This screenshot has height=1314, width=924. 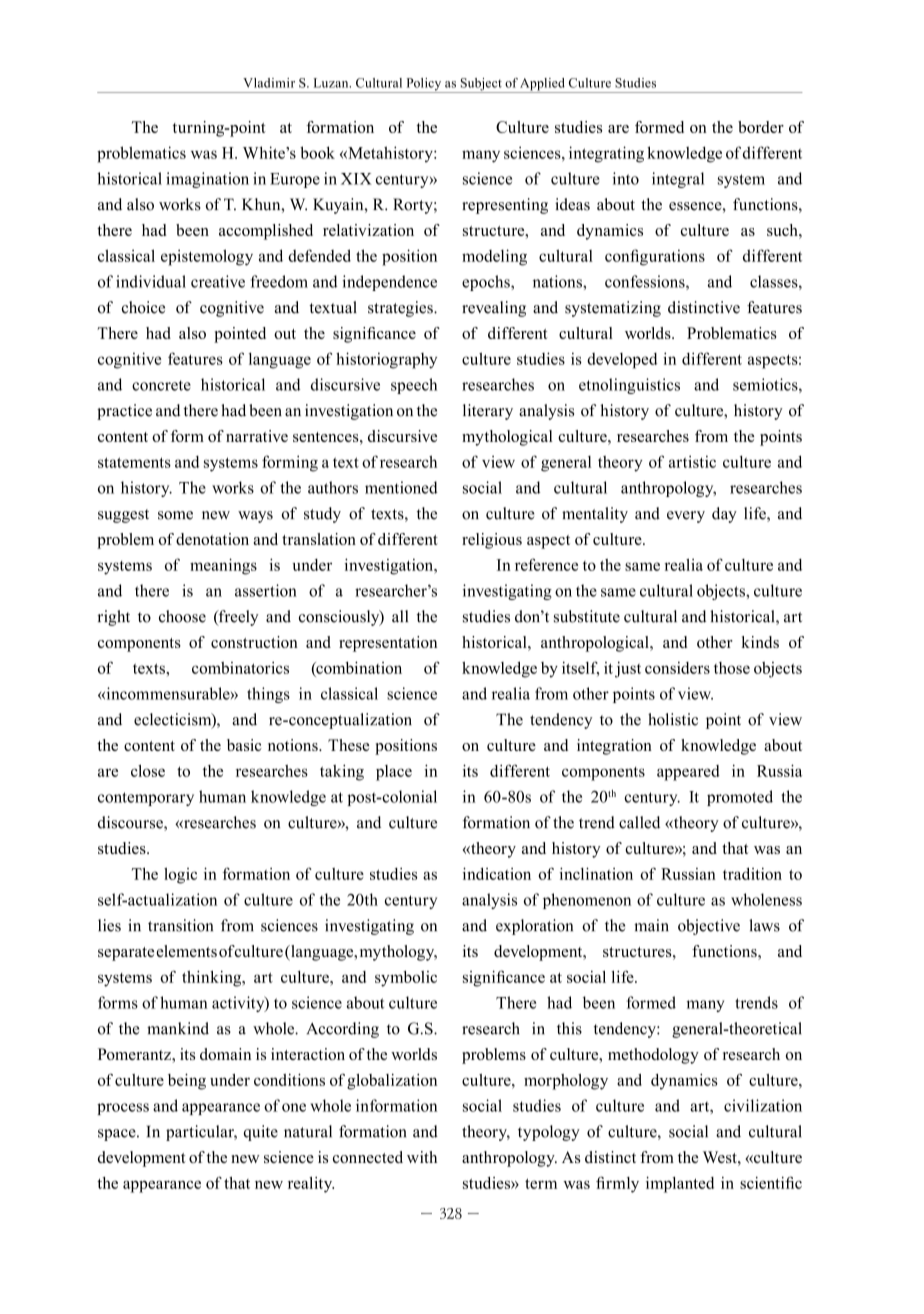 I want to click on with, so click(x=422, y=1157).
